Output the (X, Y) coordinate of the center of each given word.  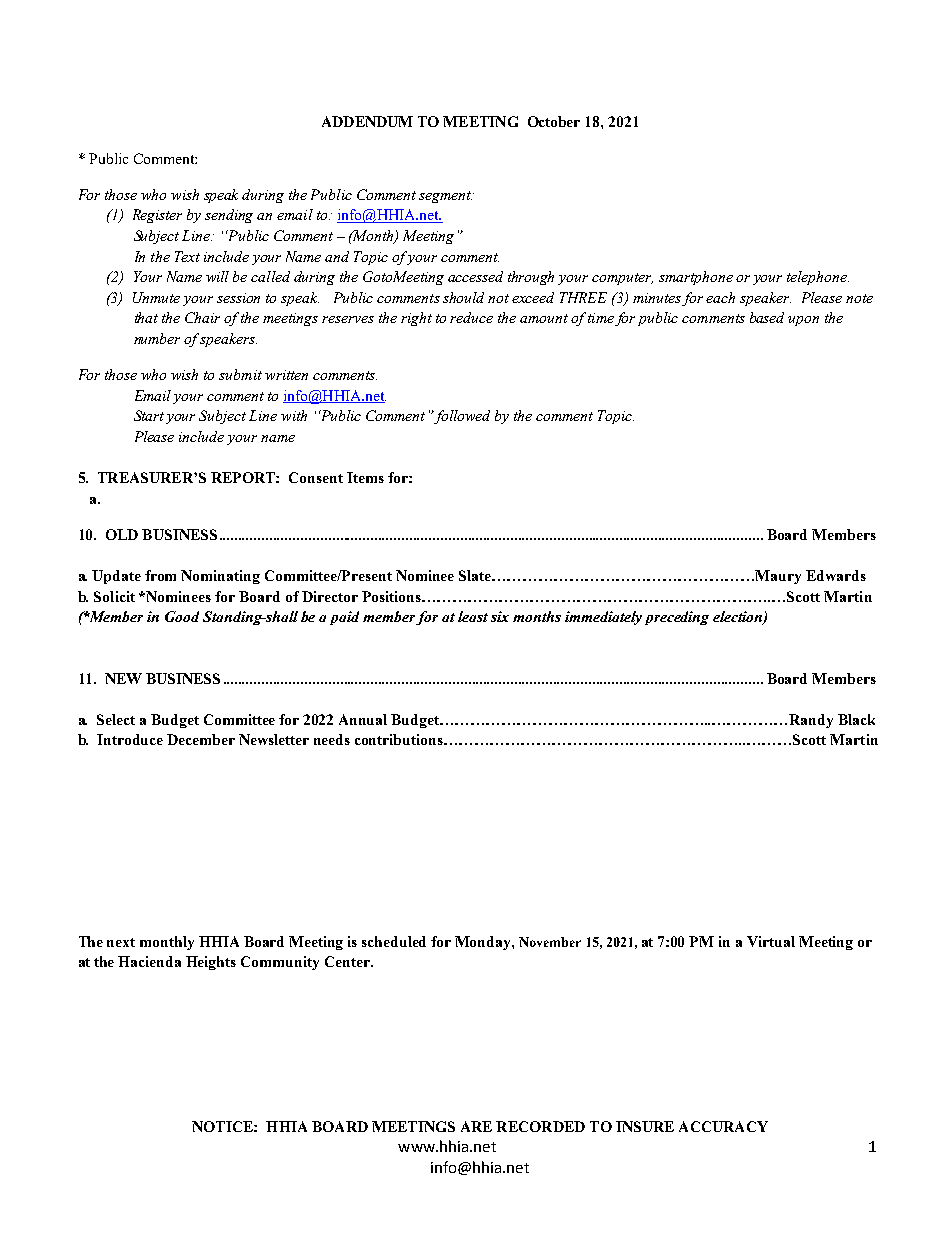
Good (182, 616)
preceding (677, 618)
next (121, 942)
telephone (818, 278)
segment (445, 197)
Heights (211, 963)
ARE (476, 1126)
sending (229, 216)
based (767, 317)
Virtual (771, 941)
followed (462, 417)
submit (240, 374)
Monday (484, 943)
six (500, 616)
